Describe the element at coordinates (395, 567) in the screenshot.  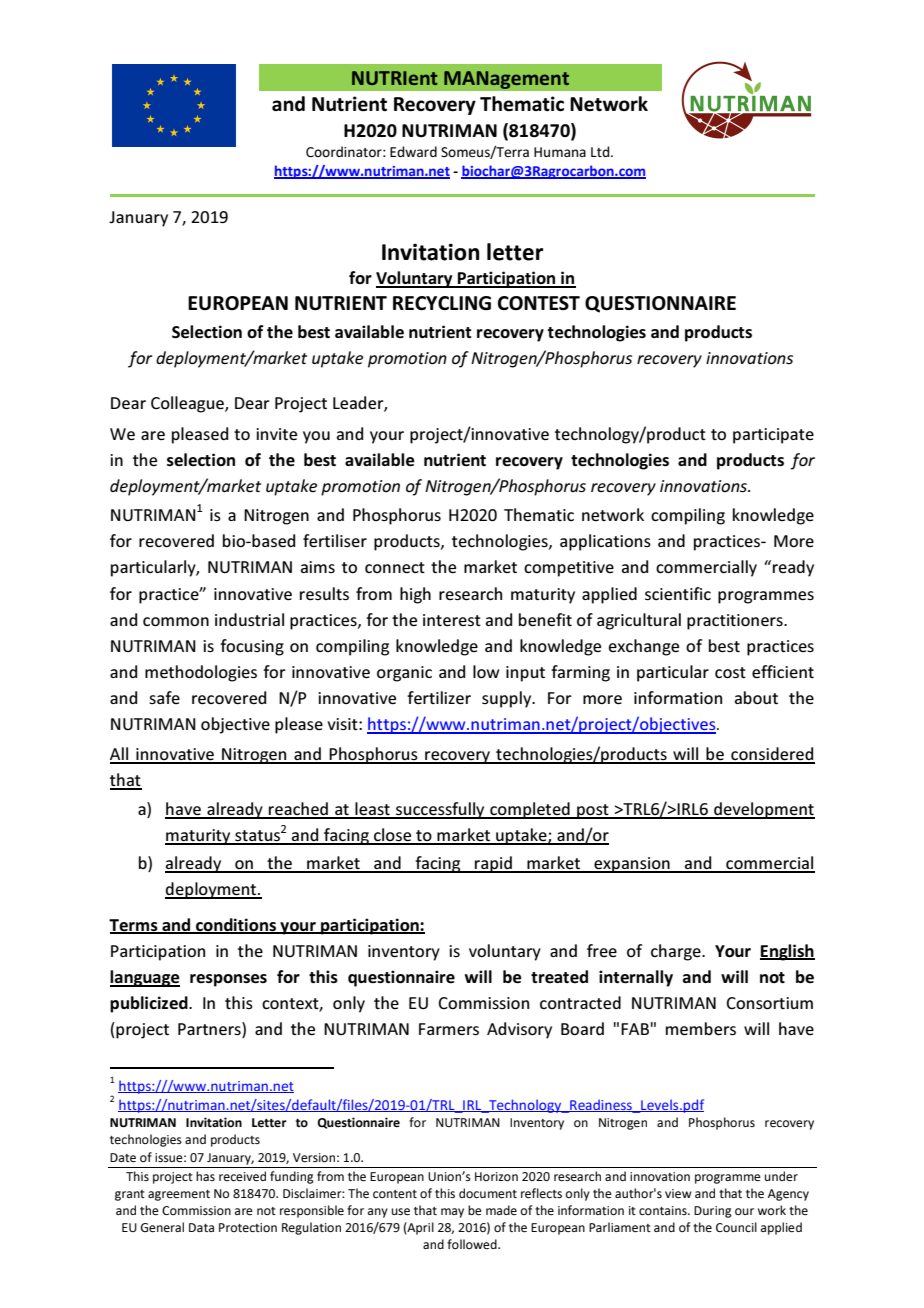
I see `connect` at that location.
